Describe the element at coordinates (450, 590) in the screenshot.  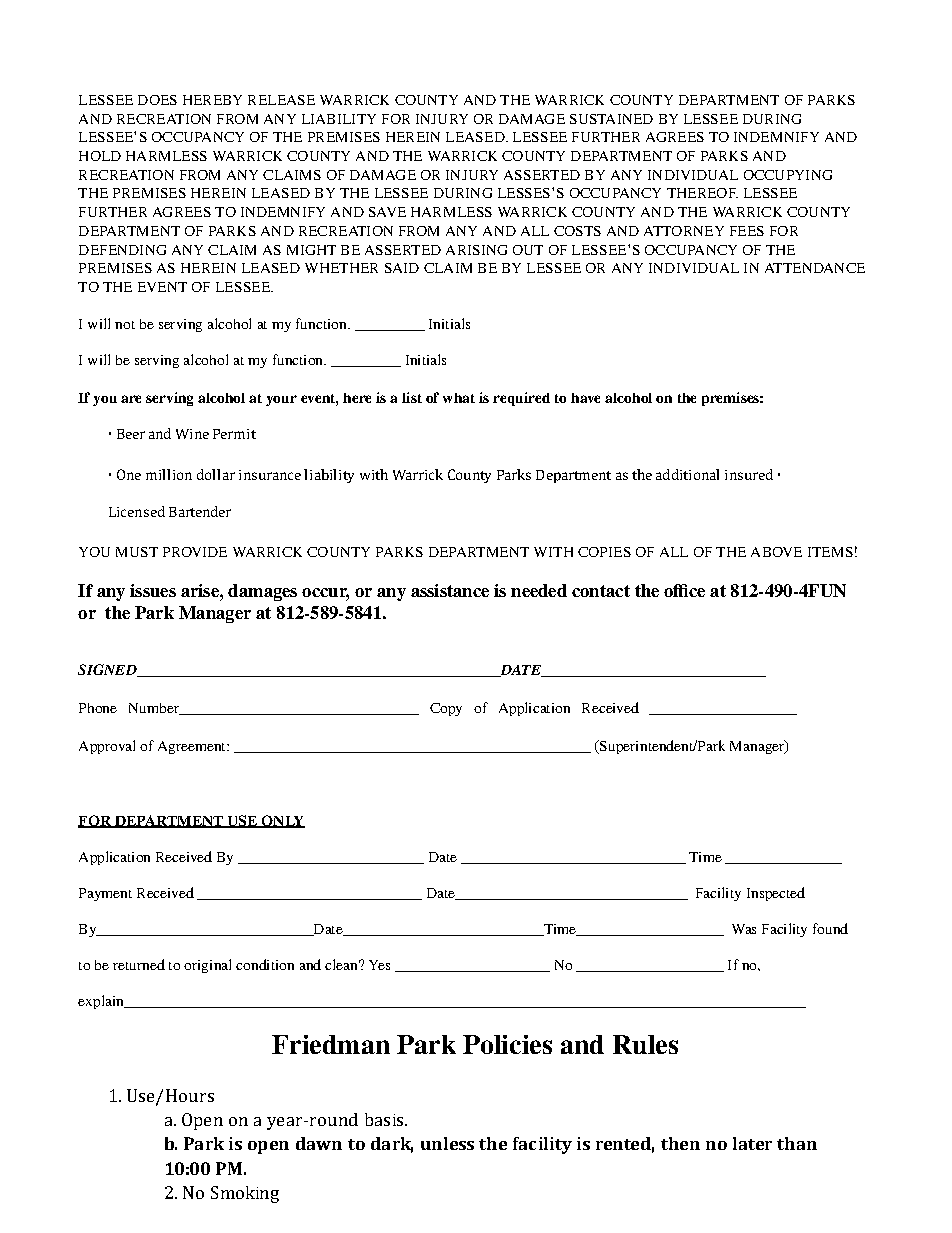
I see `assistance` at that location.
